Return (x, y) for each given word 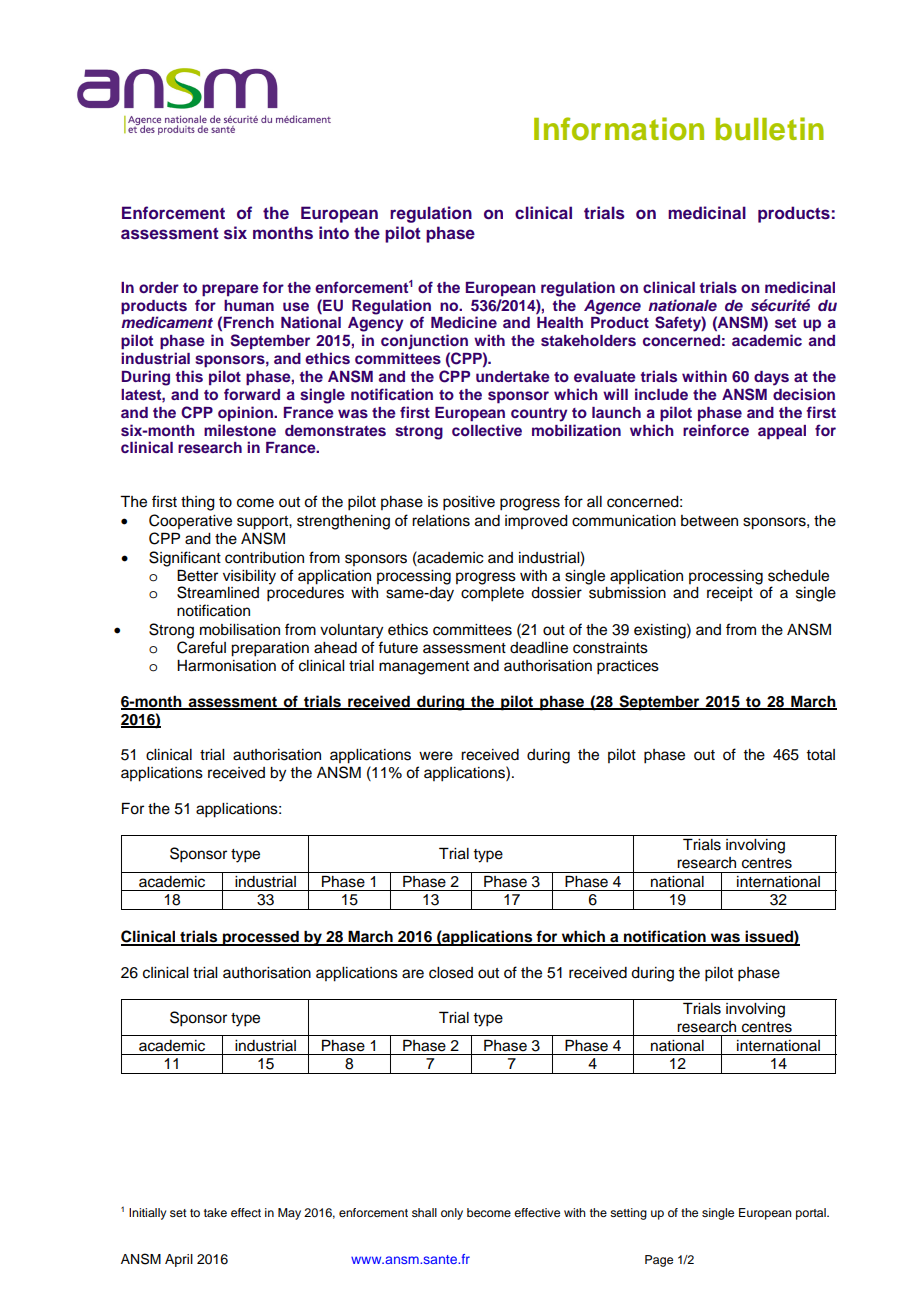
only (452, 1214)
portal (812, 1214)
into (334, 232)
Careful (201, 647)
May (289, 1214)
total (820, 755)
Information (619, 129)
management (424, 668)
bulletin (770, 129)
